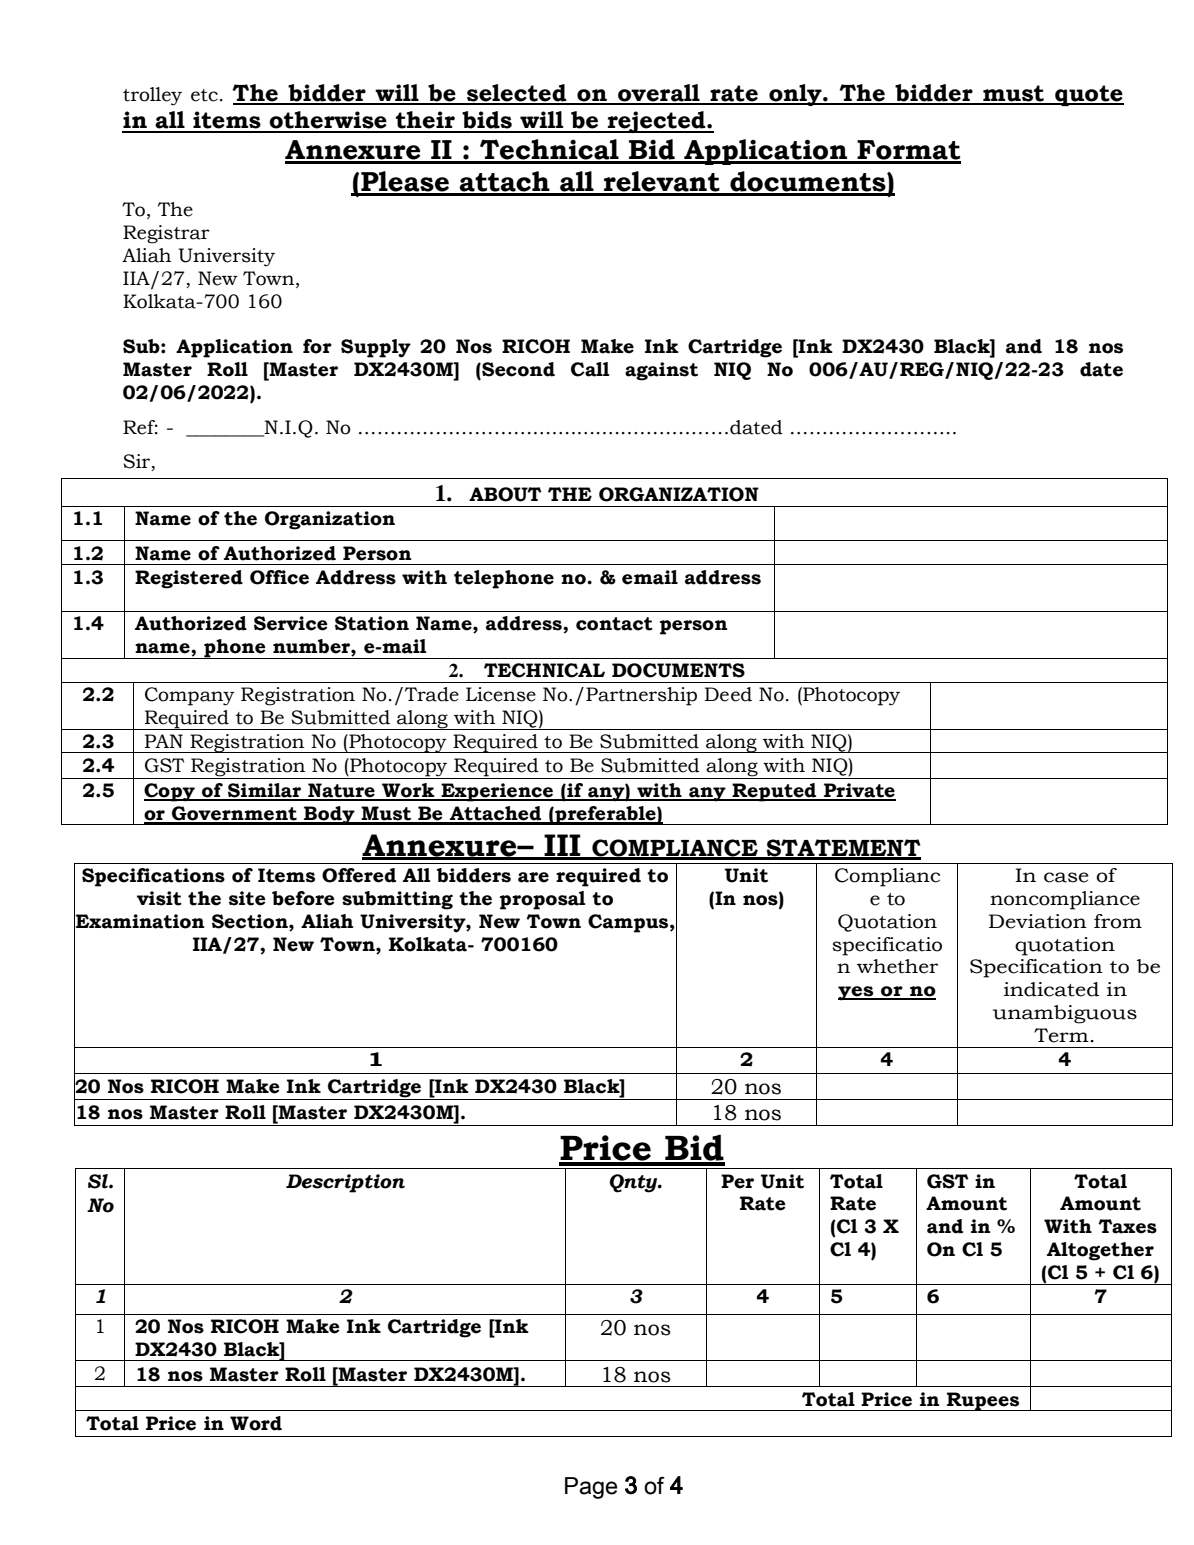 The image size is (1194, 1545). What do you see at coordinates (256, 1423) in the screenshot?
I see `Word` at bounding box center [256, 1423].
